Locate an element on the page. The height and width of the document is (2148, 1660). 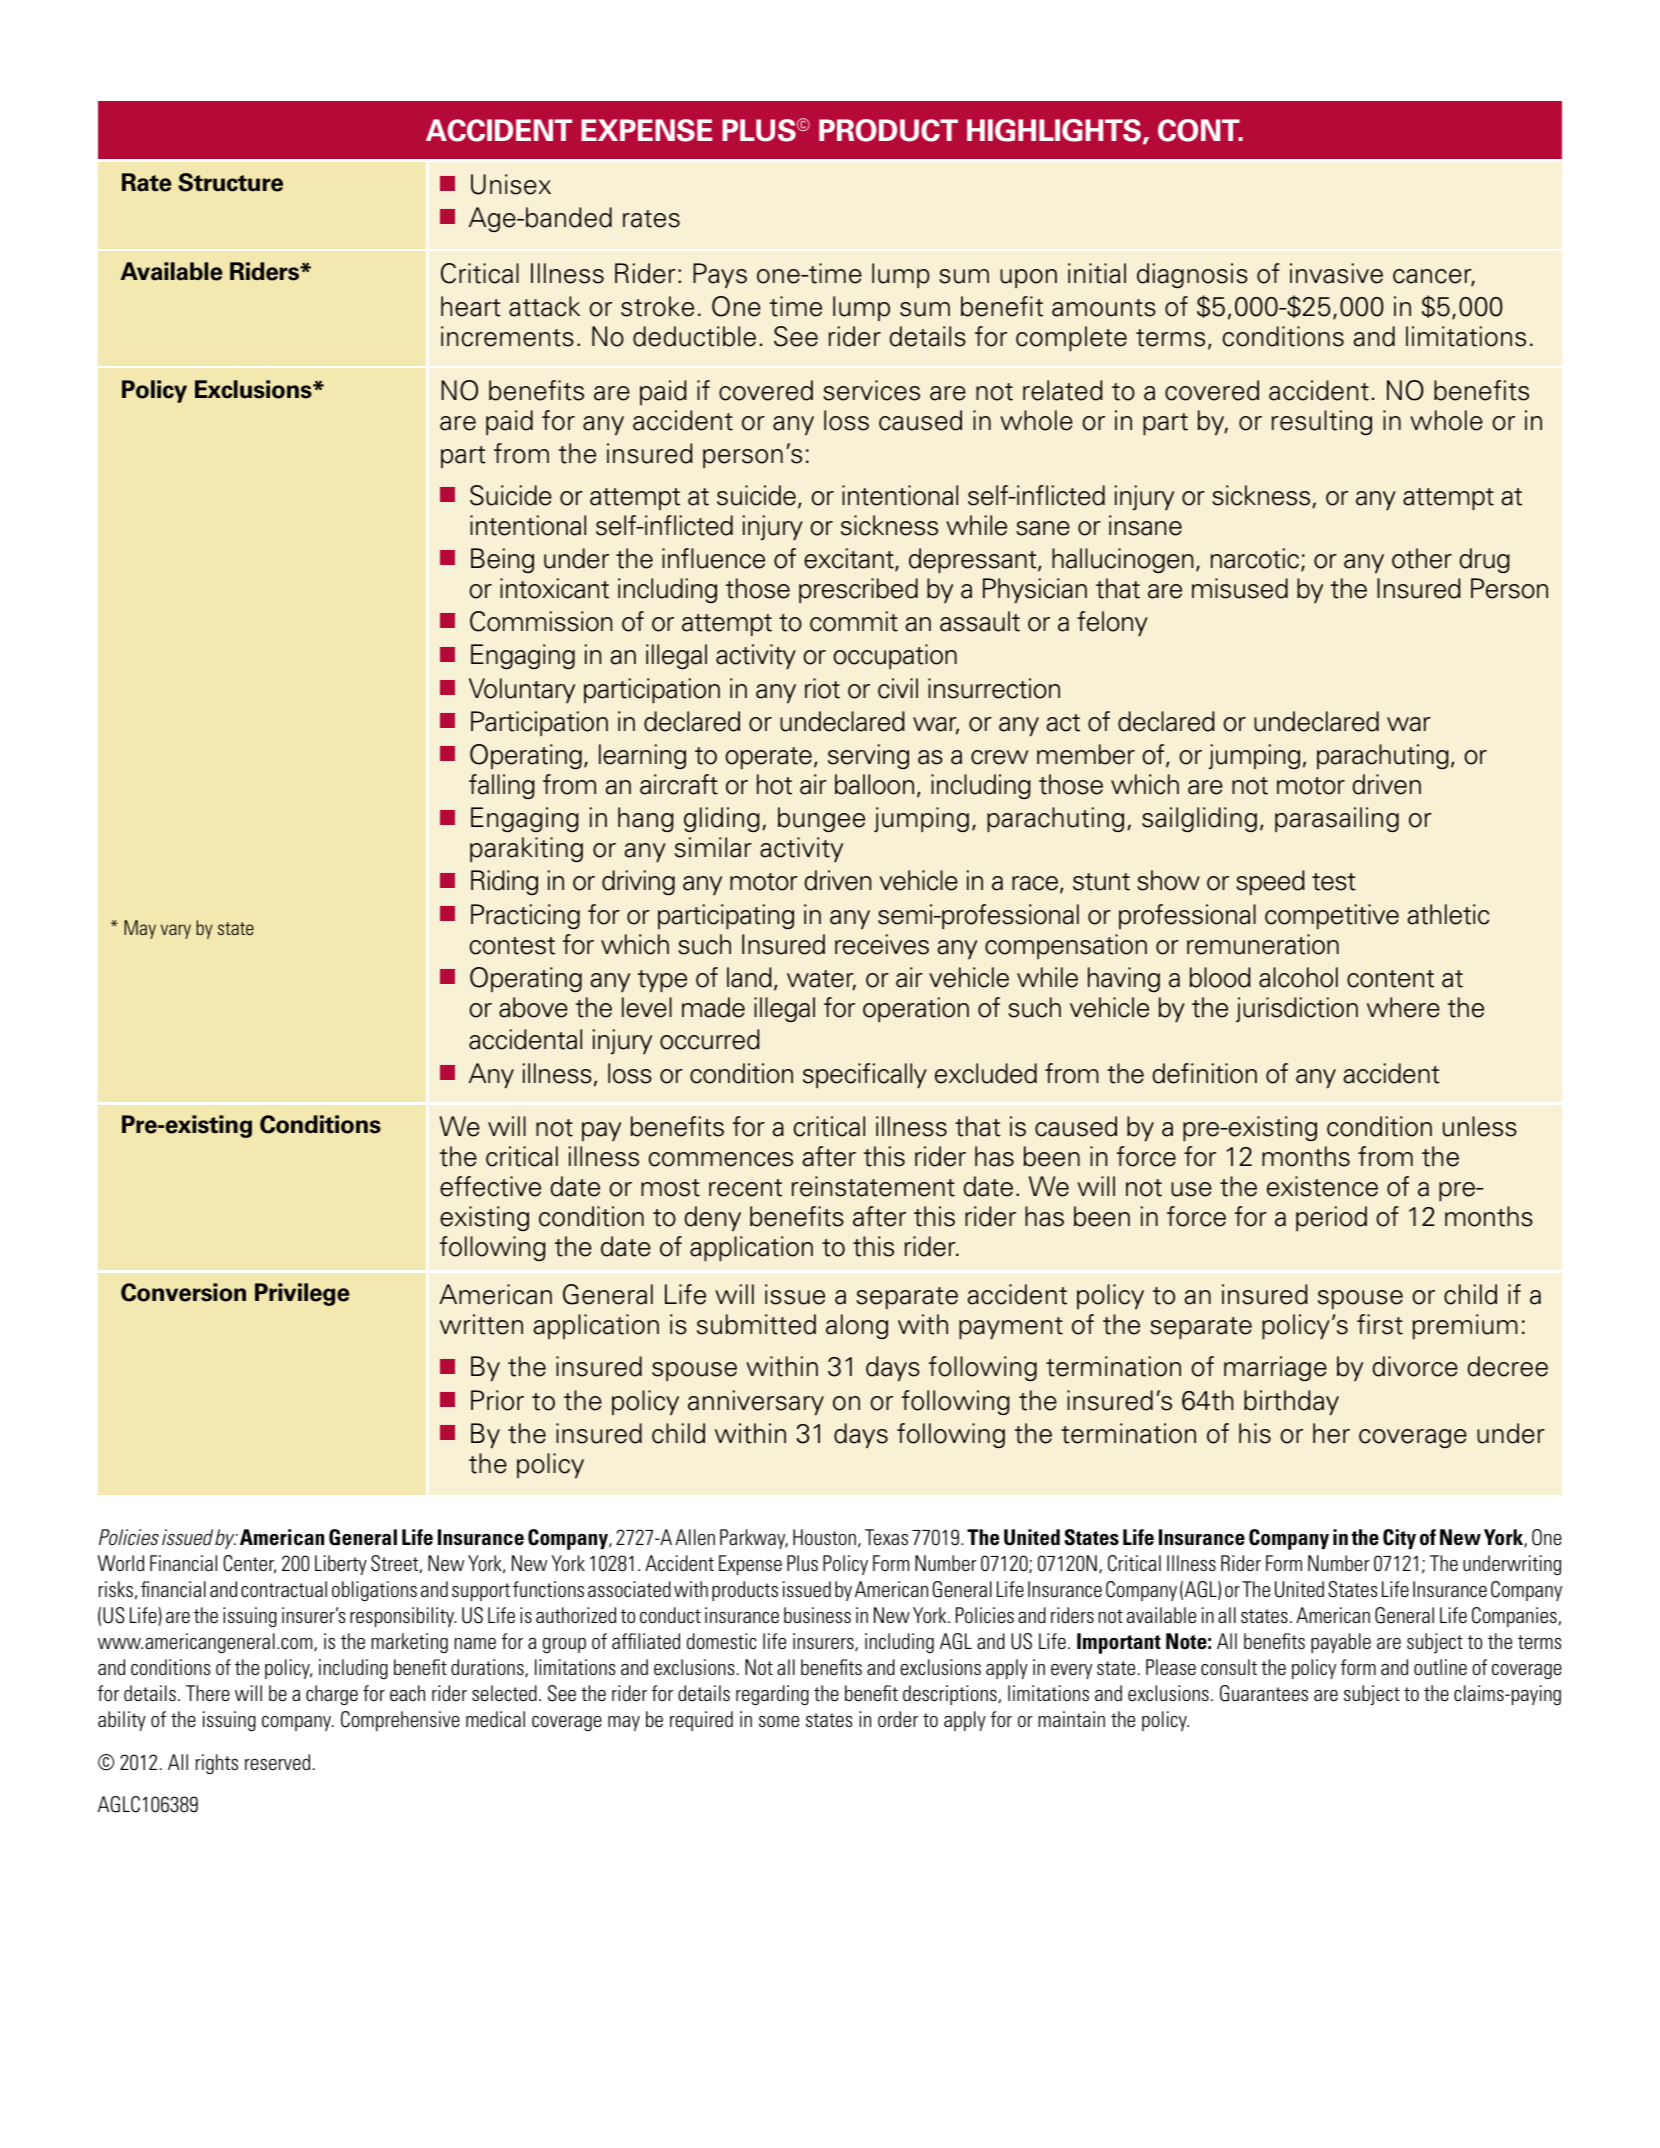
some is located at coordinates (779, 1721).
